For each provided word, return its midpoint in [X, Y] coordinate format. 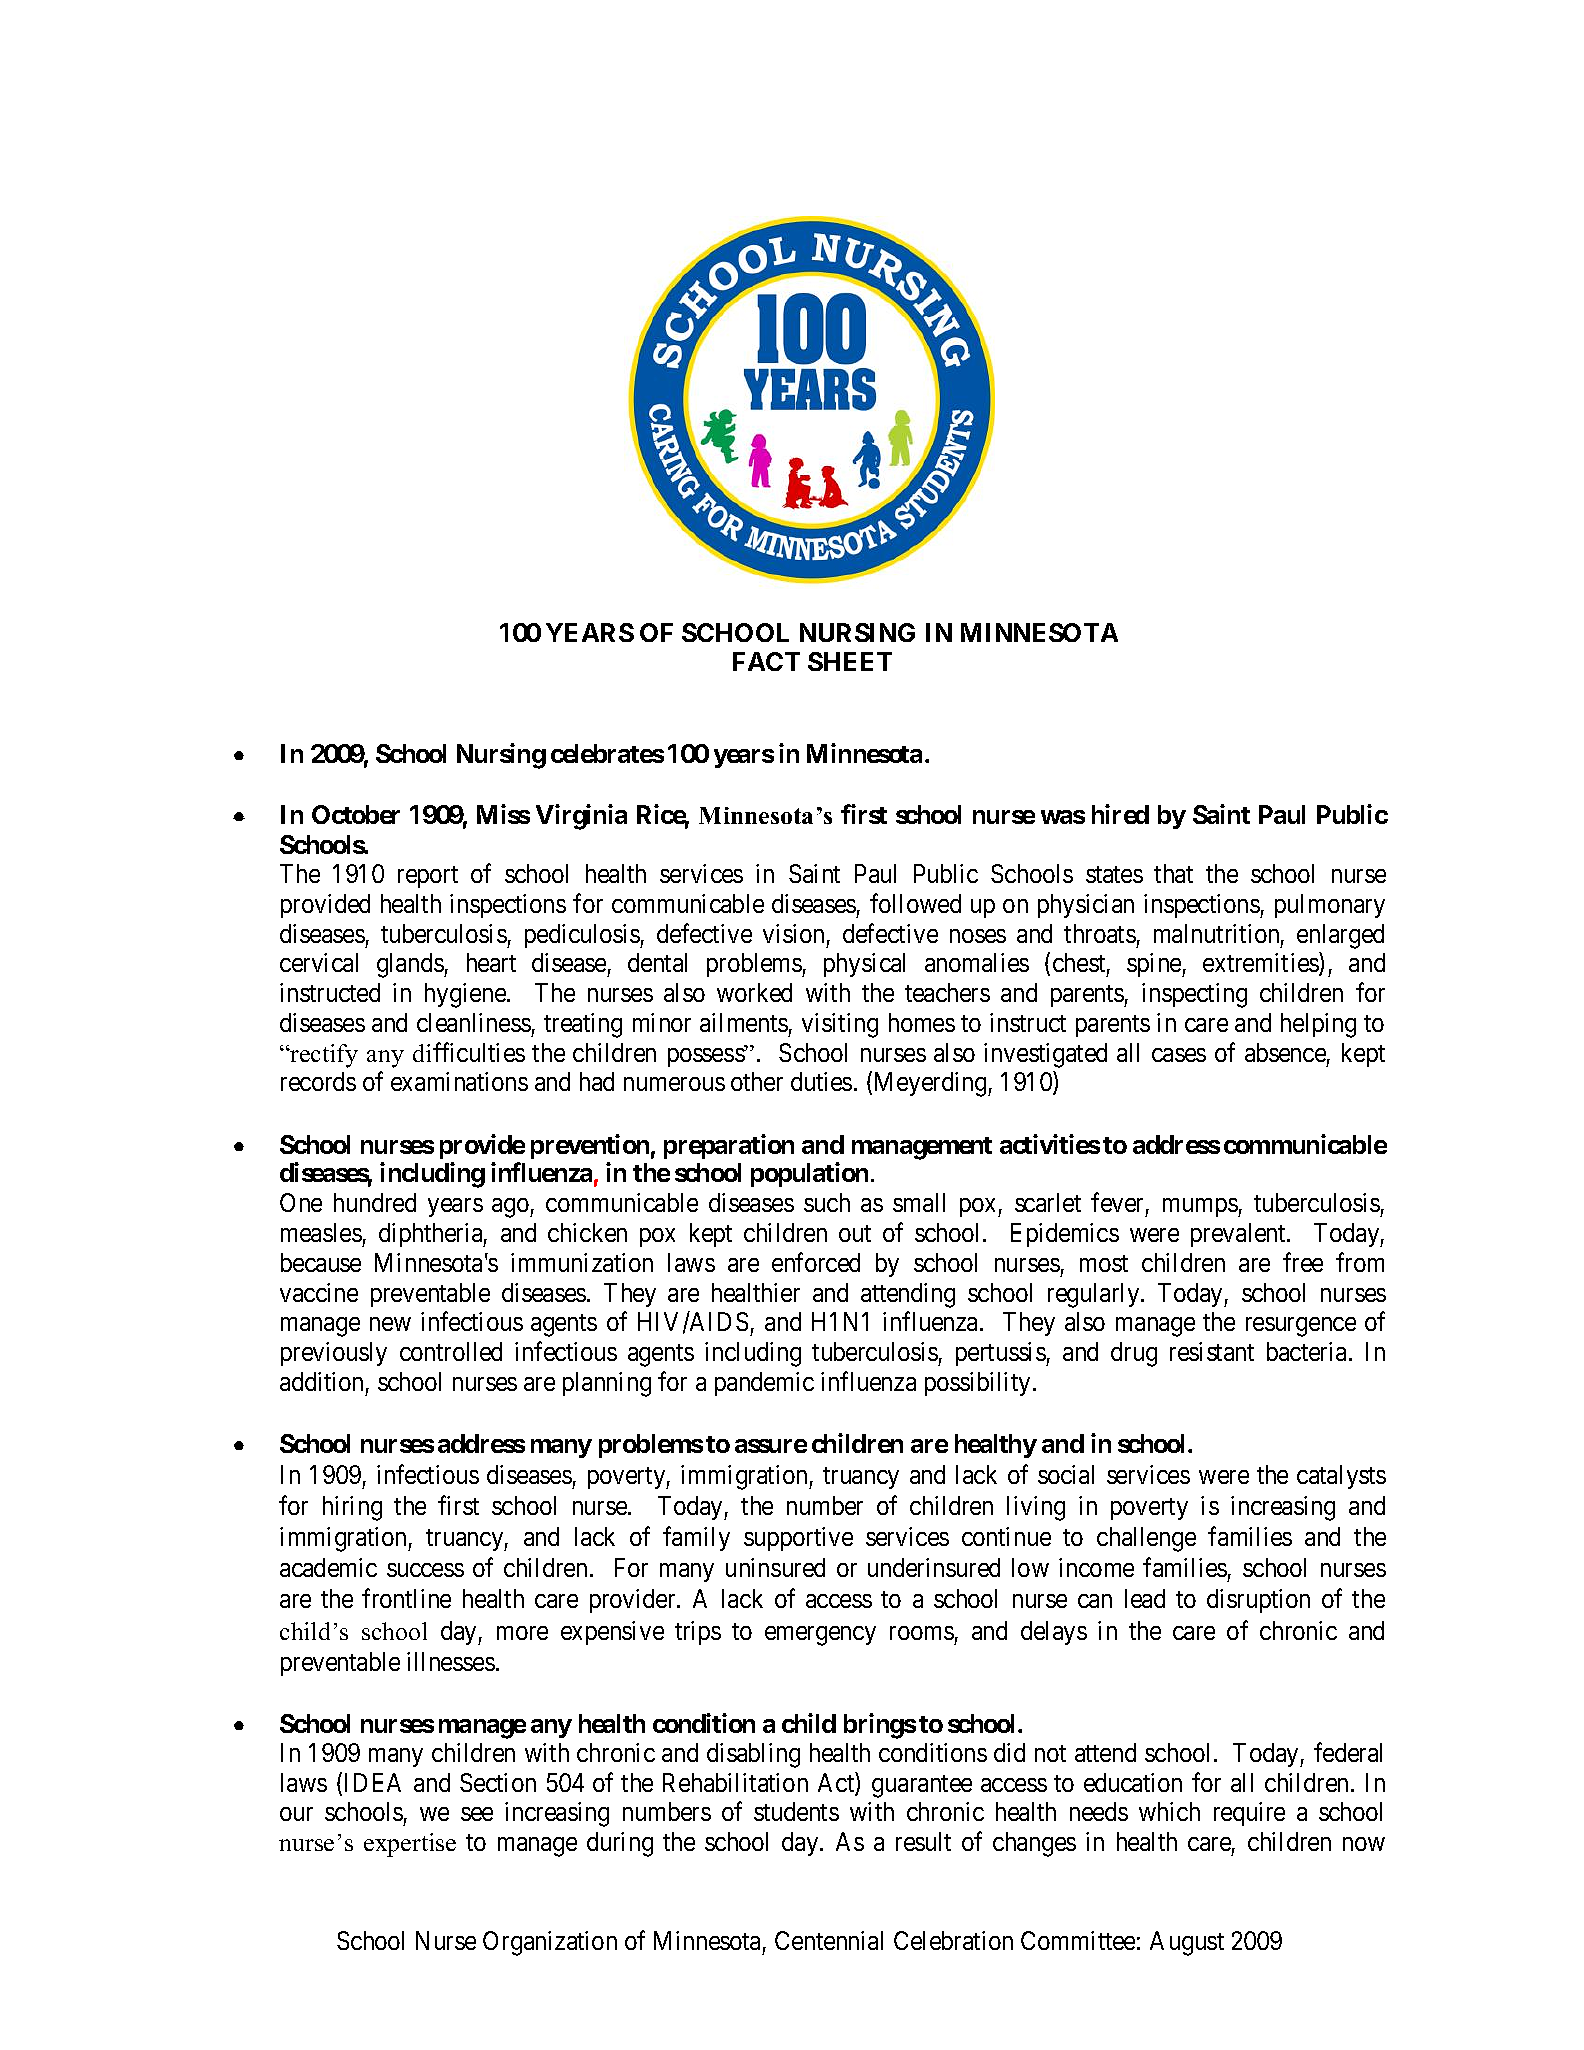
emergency [820, 1636]
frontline [406, 1598]
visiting [840, 1025]
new [390, 1324]
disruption [1258, 1601]
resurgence [1301, 1327]
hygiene [466, 995]
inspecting [1194, 995]
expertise [410, 1845]
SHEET [850, 661]
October [356, 814]
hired [1120, 814]
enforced [816, 1262]
